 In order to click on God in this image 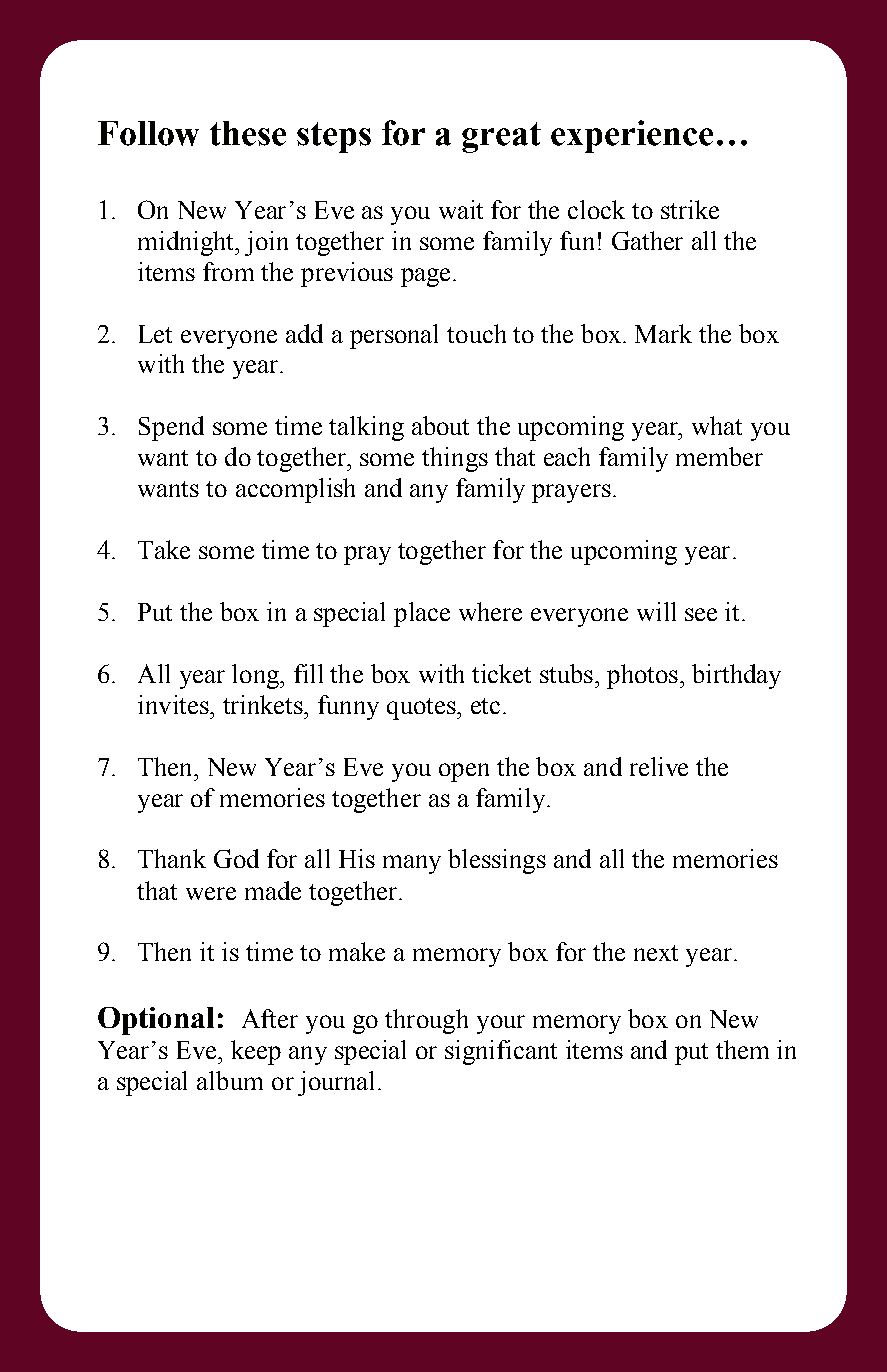, I will do `click(236, 858)`.
